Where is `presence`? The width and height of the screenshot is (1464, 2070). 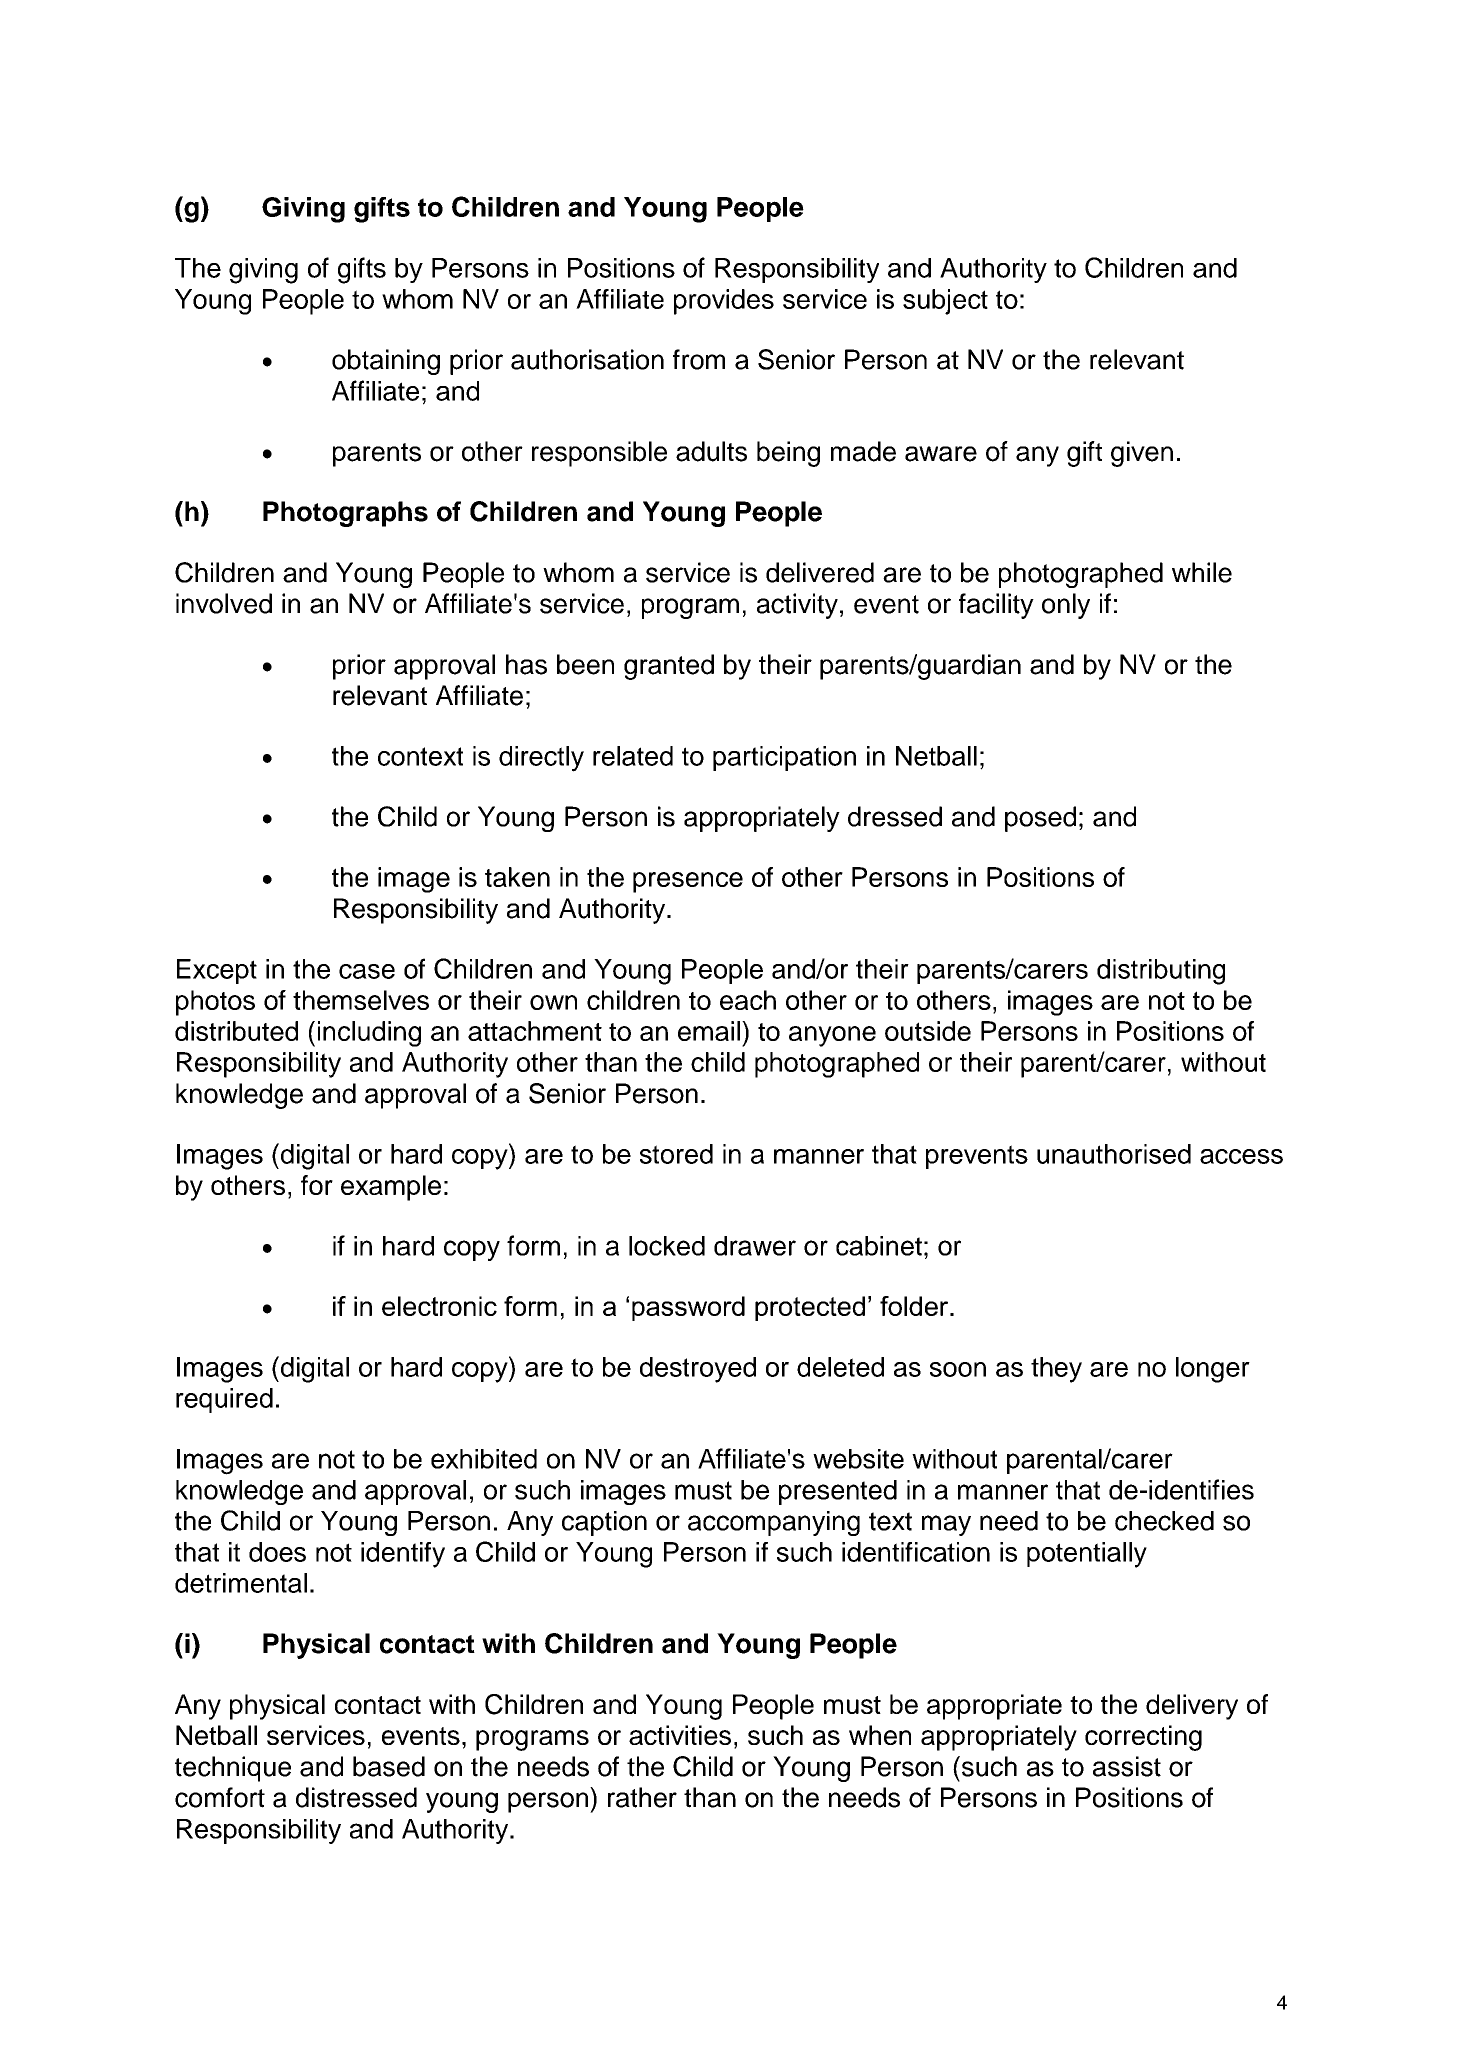 presence is located at coordinates (688, 882).
